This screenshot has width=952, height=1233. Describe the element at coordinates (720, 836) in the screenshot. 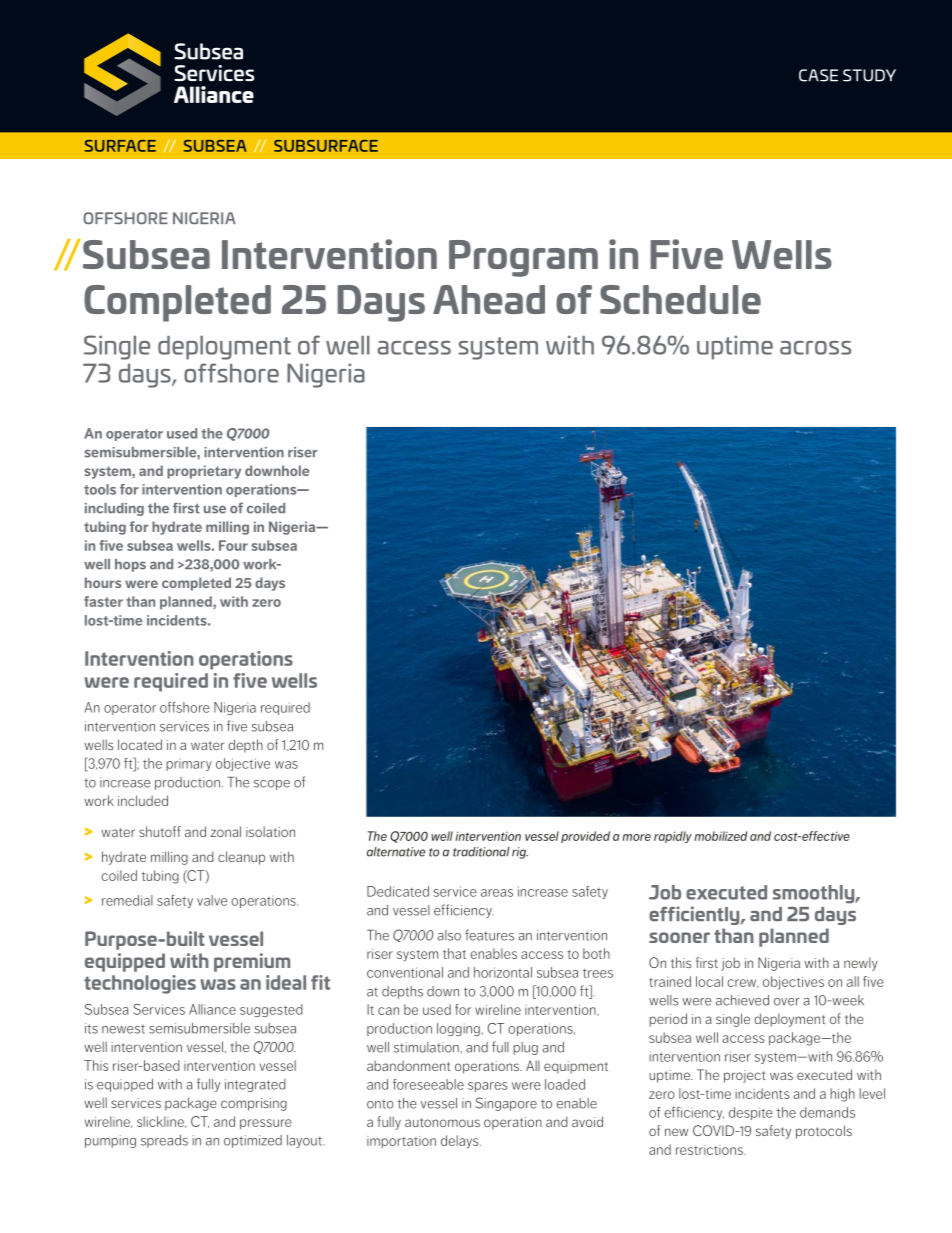

I see `mobilized` at that location.
